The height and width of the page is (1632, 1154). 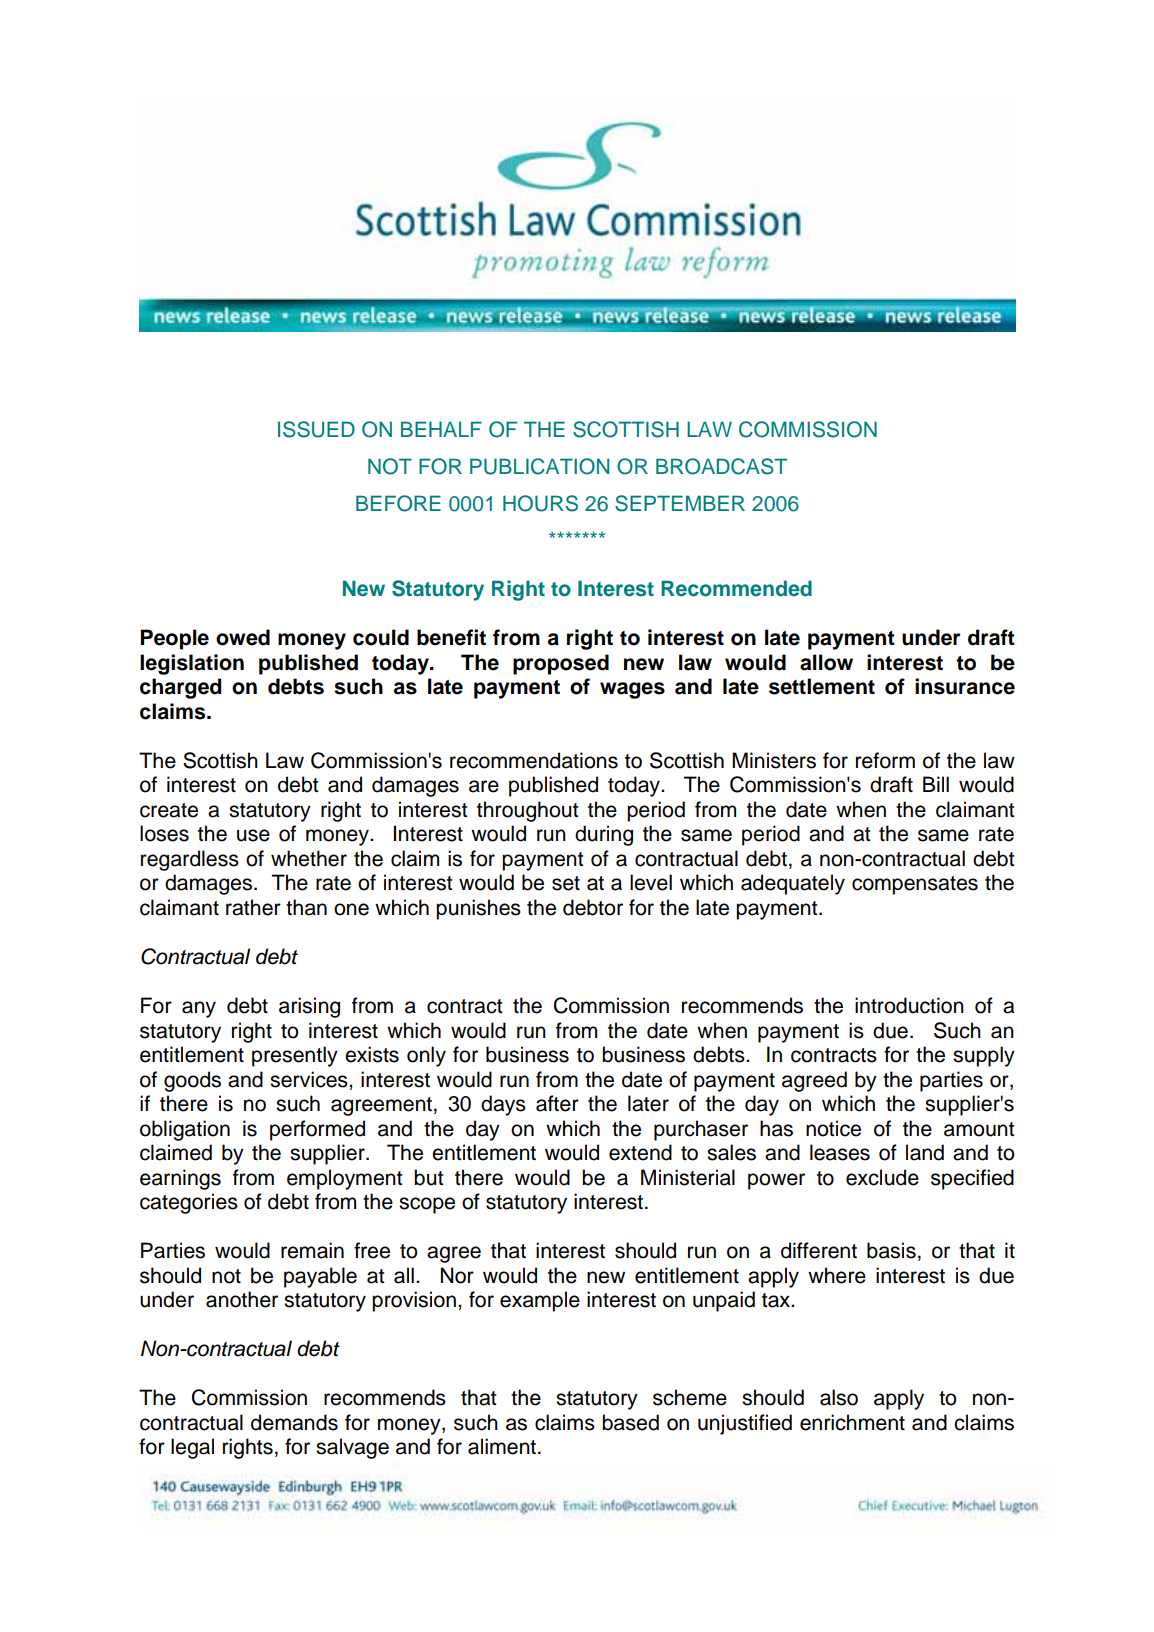 What do you see at coordinates (557, 1103) in the page?
I see `after` at bounding box center [557, 1103].
